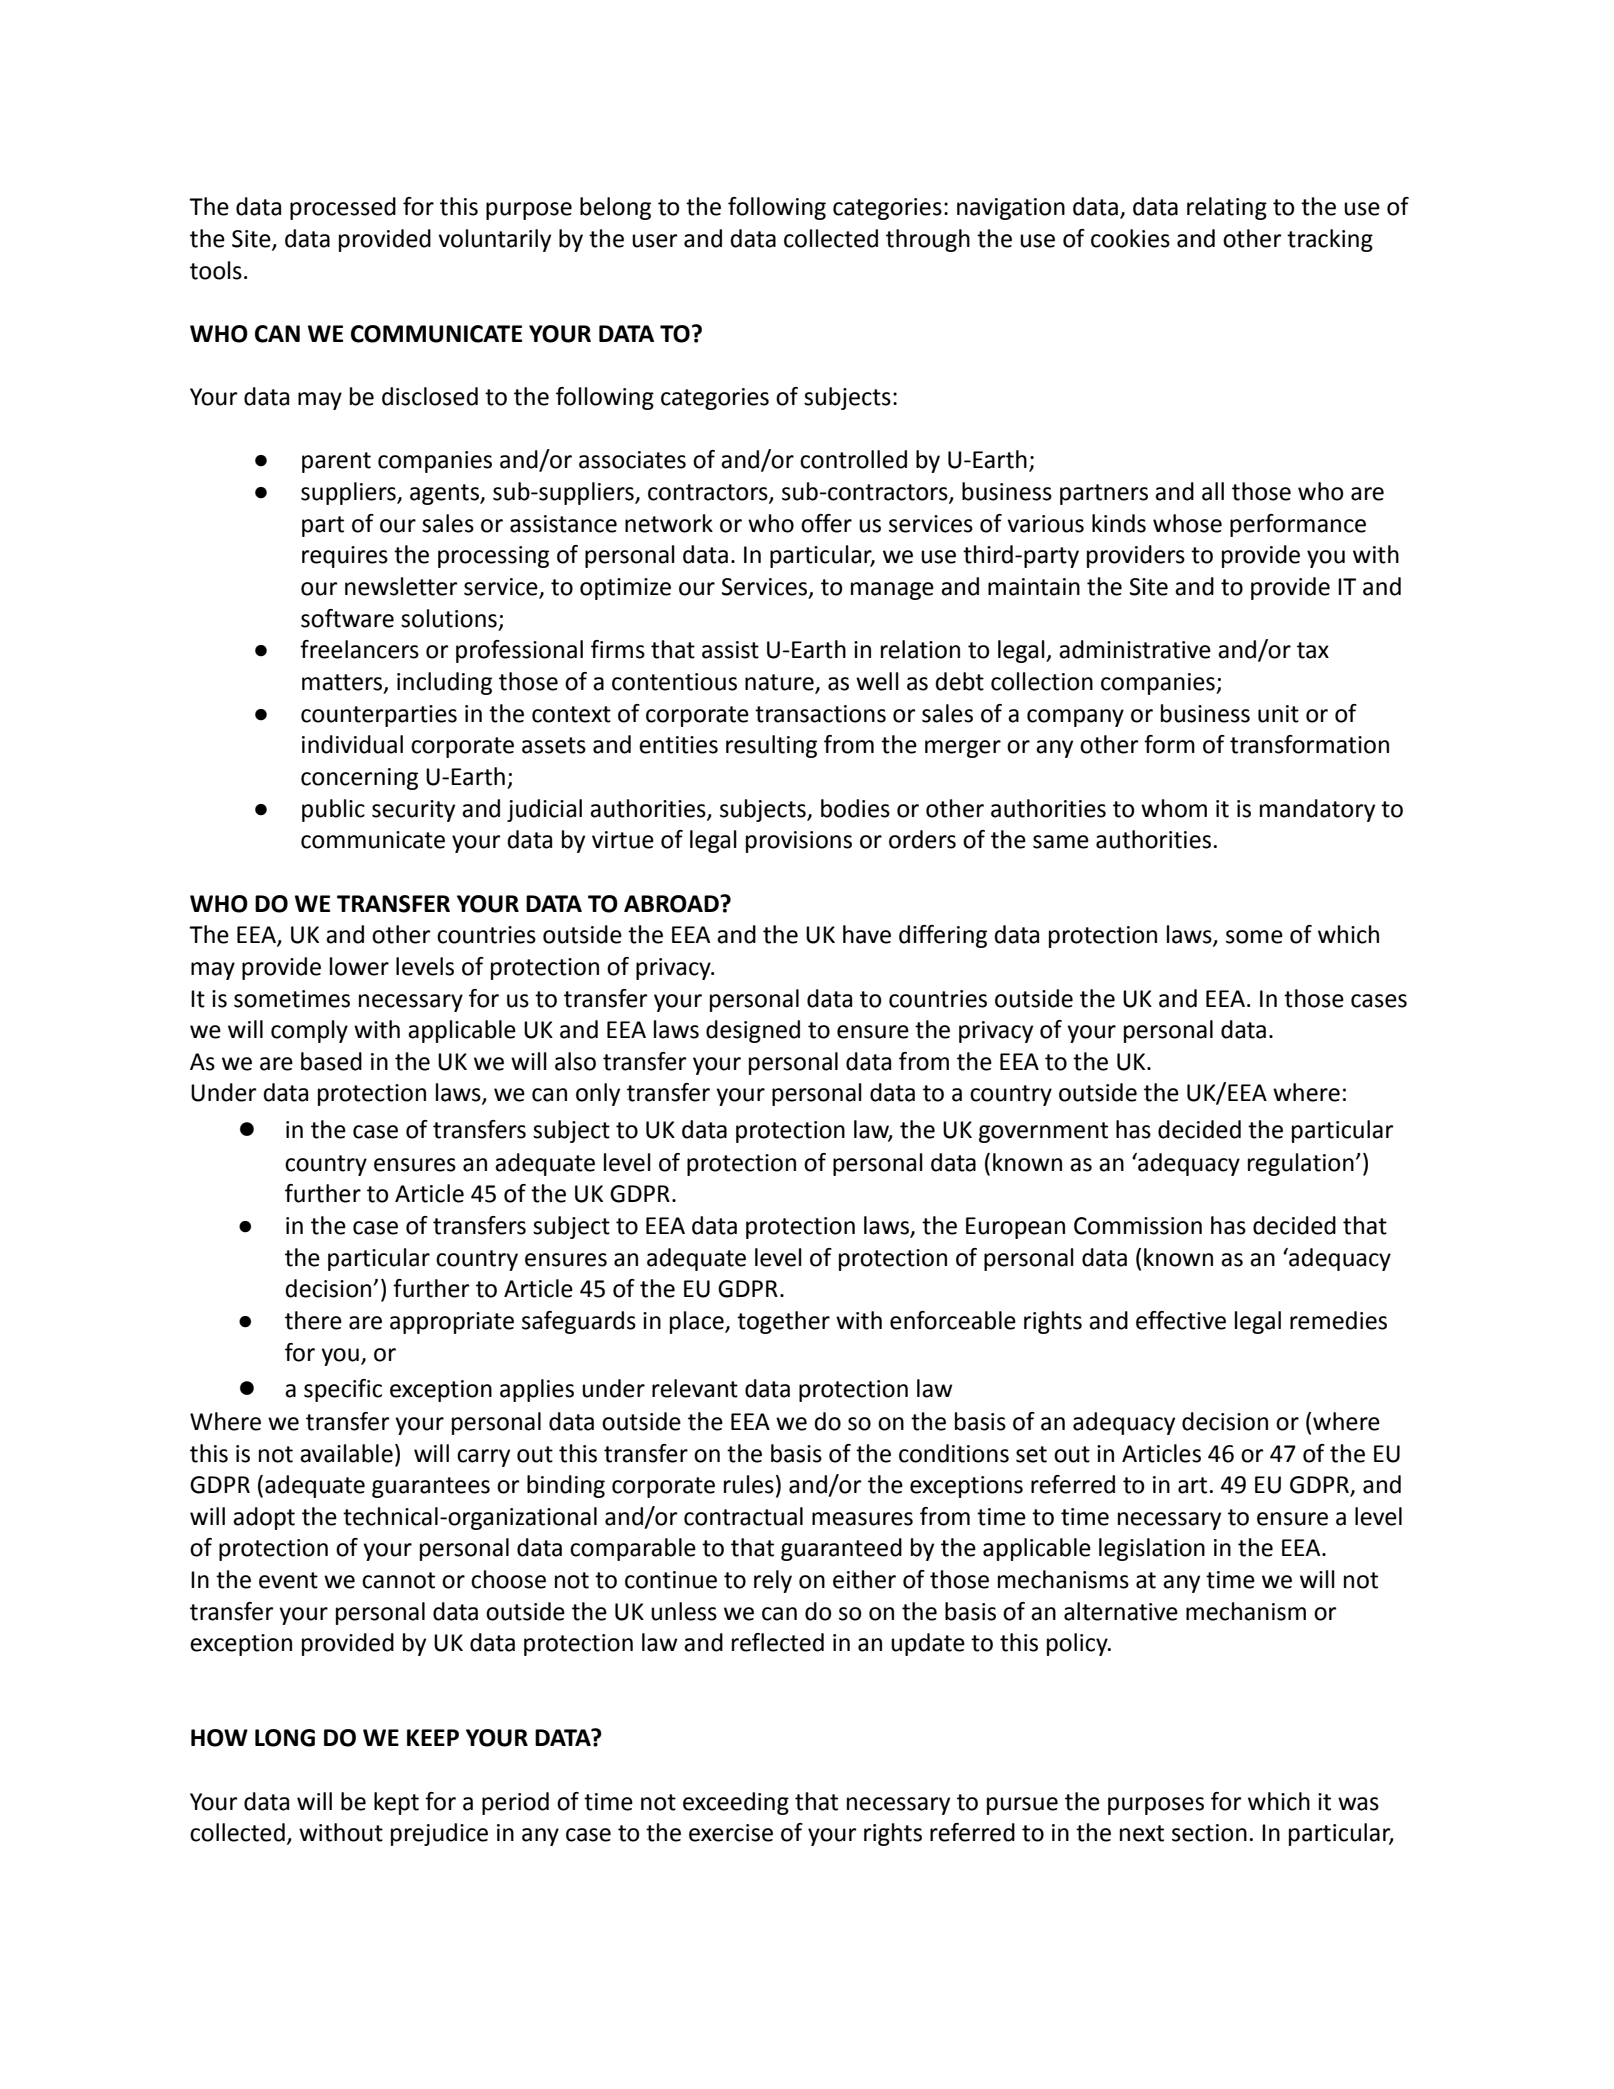  I want to click on regulation, so click(1301, 1164).
